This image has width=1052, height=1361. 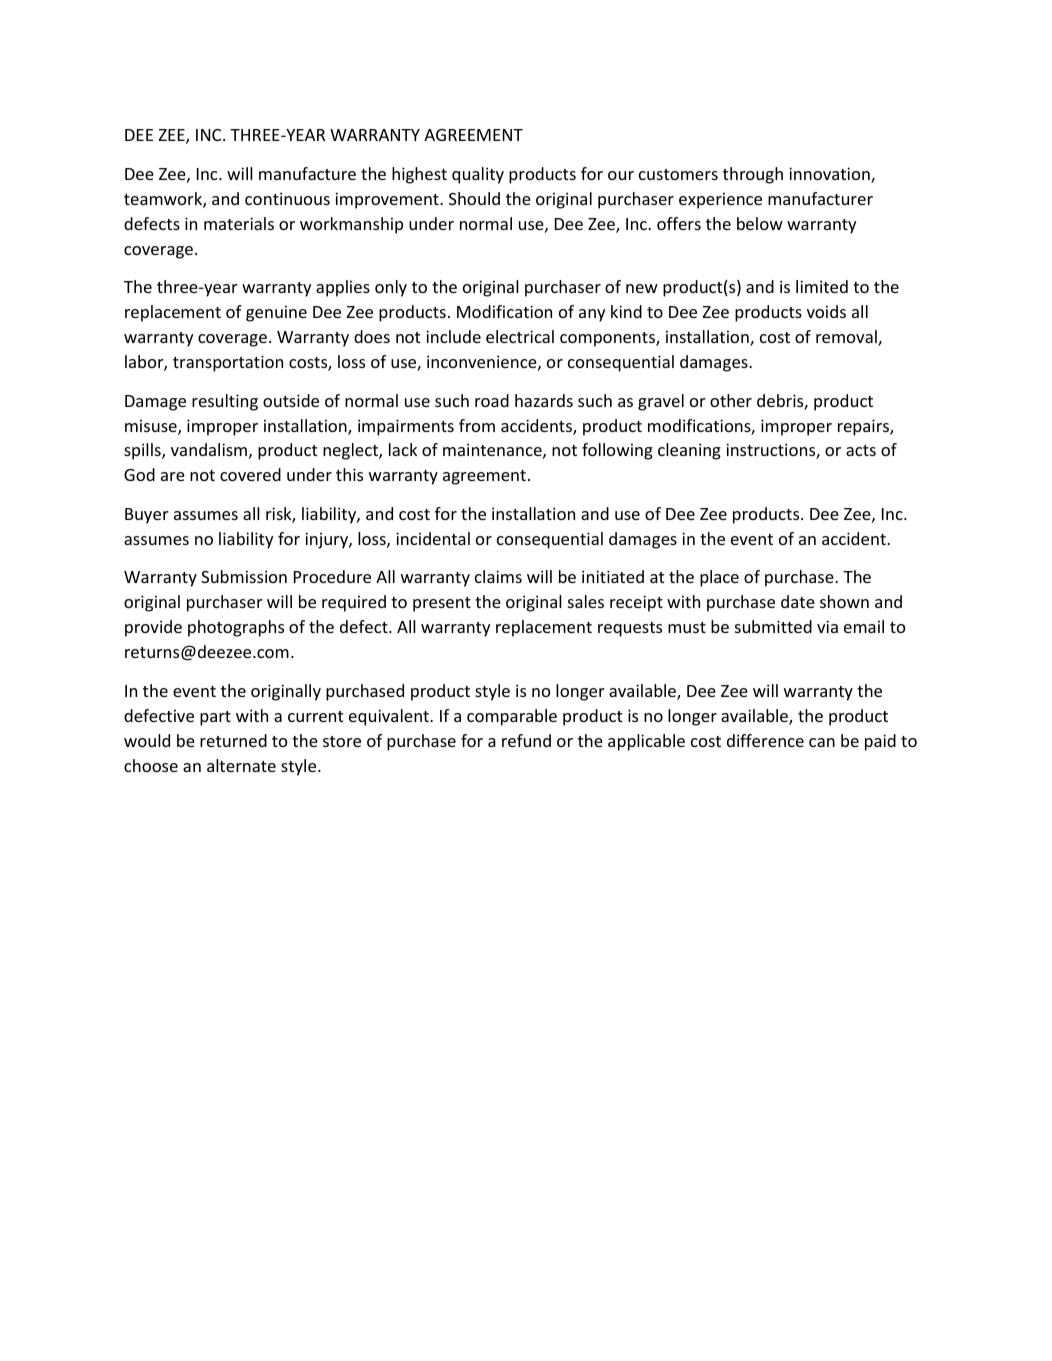 I want to click on date, so click(x=798, y=601).
